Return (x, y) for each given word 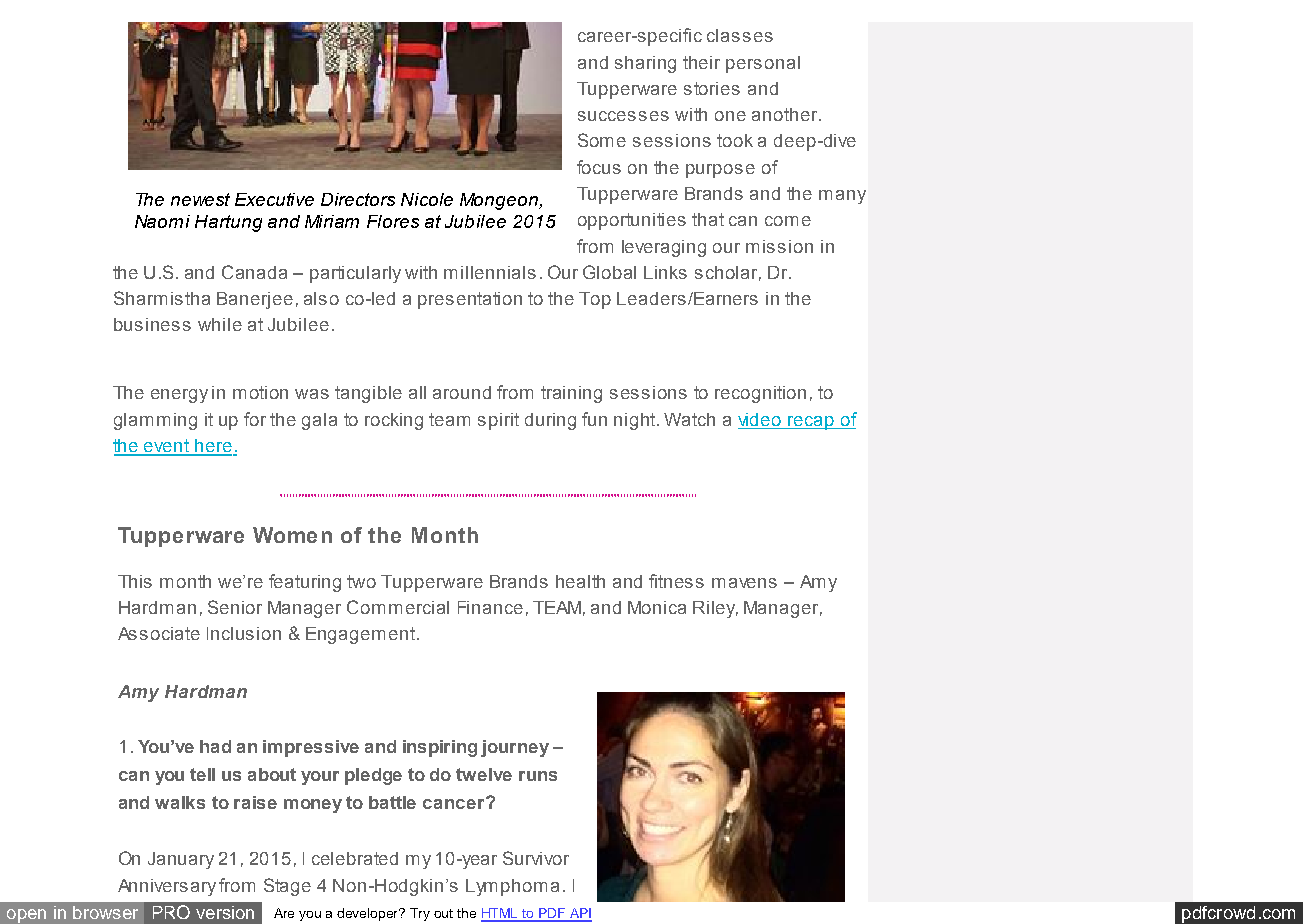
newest (200, 199)
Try (420, 914)
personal (763, 64)
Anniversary (167, 887)
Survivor (536, 858)
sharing (645, 64)
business (152, 324)
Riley (715, 609)
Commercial (398, 607)
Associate (159, 633)
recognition (760, 394)
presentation (470, 300)
